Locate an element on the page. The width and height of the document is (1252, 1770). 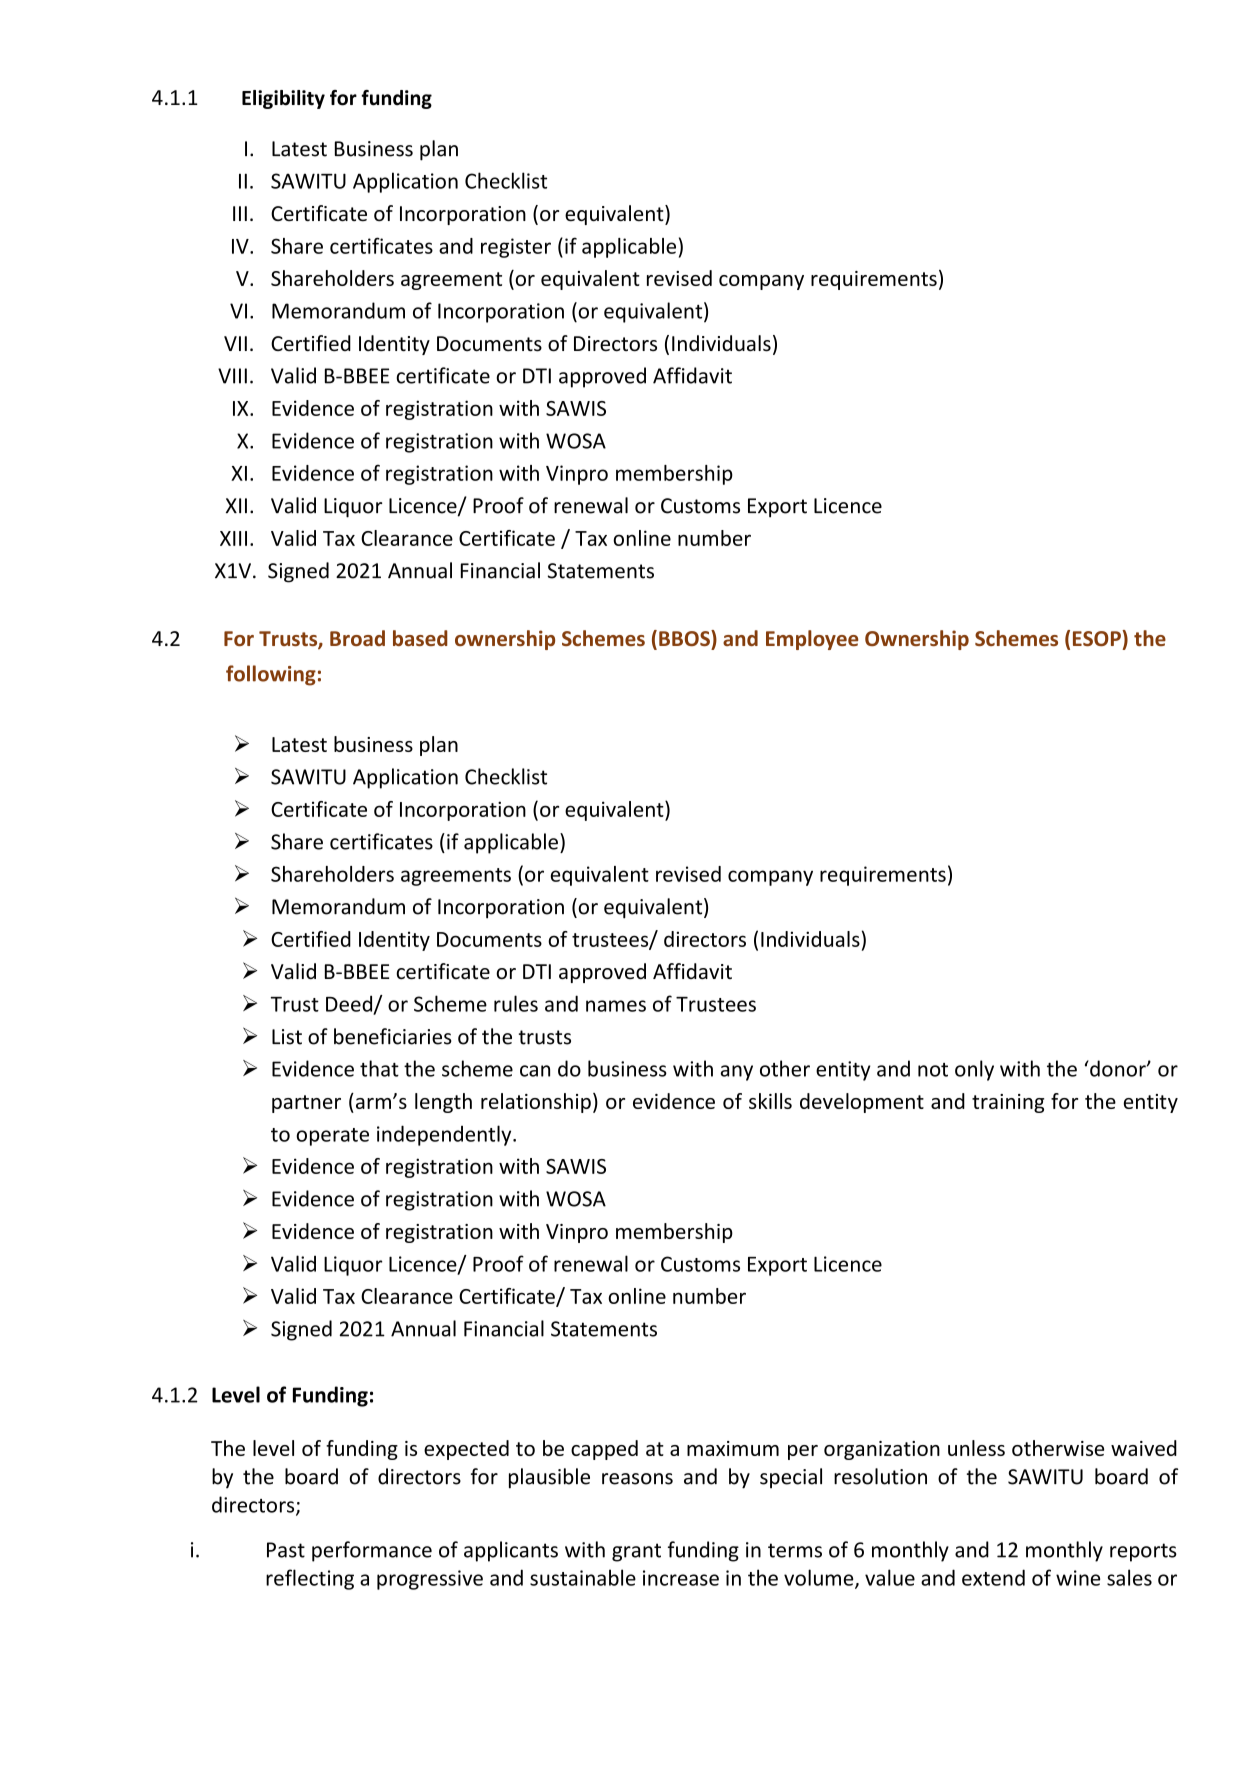
Eligibility is located at coordinates (283, 99).
